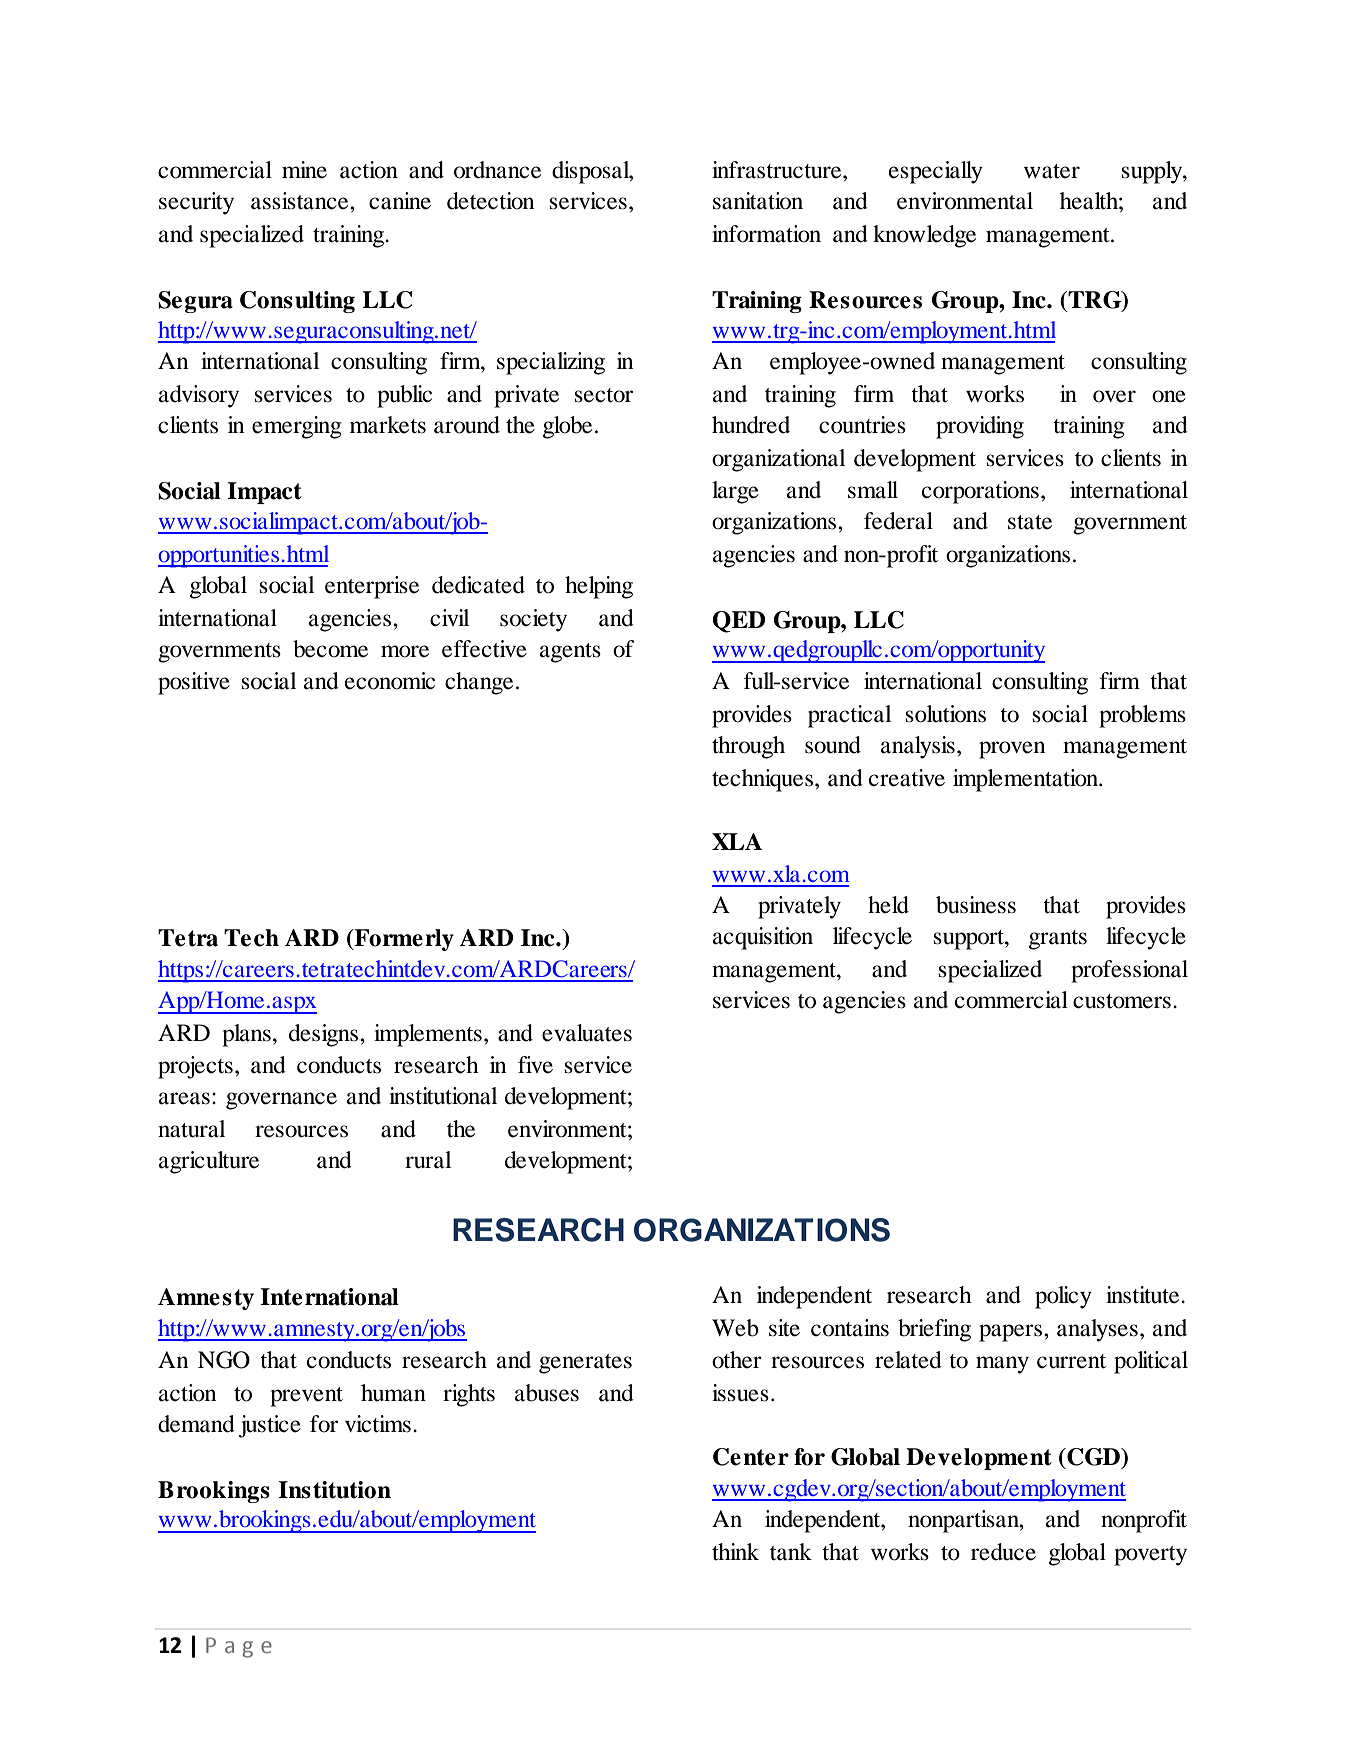  I want to click on designs, so click(325, 1035).
